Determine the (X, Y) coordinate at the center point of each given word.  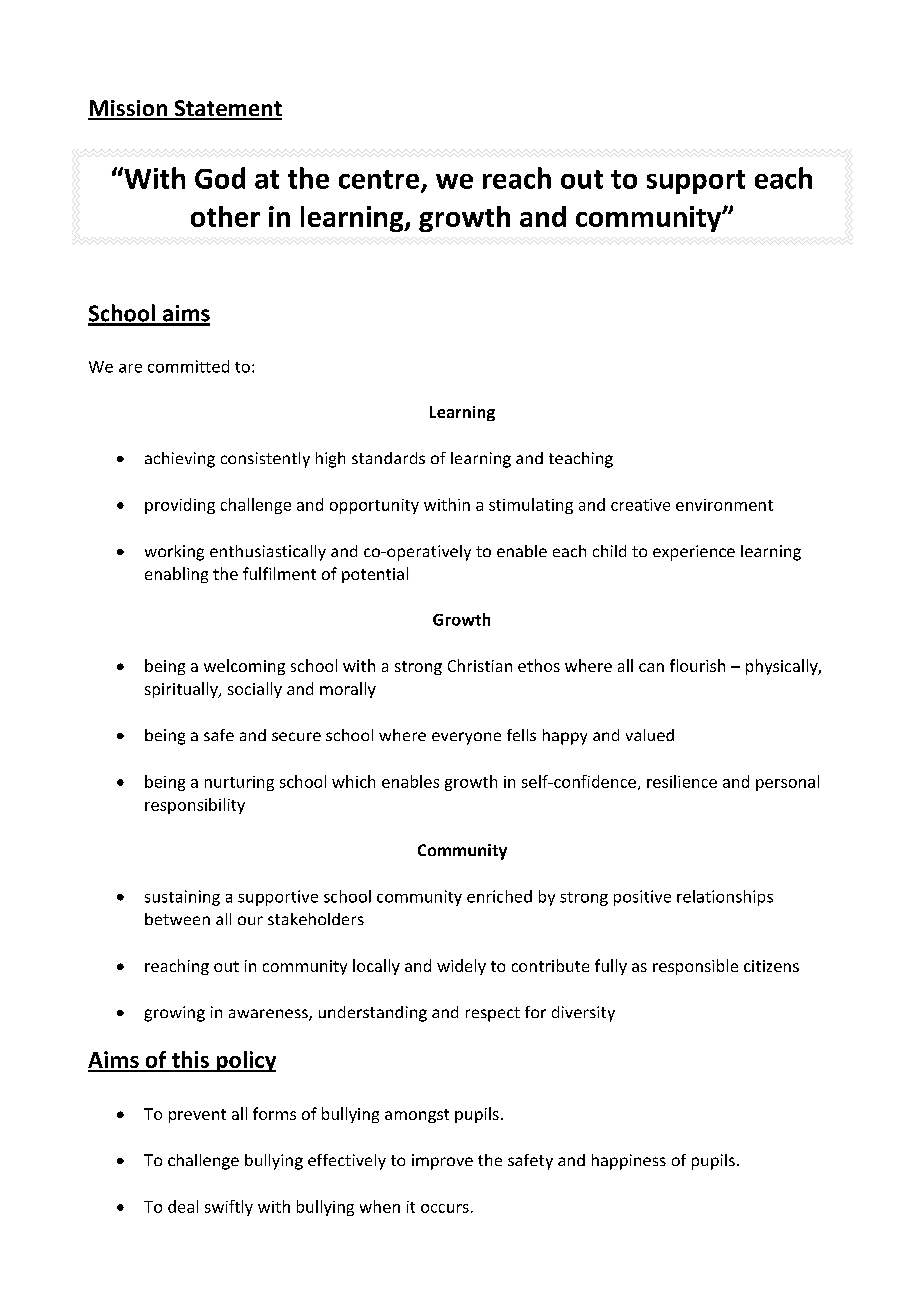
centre (380, 180)
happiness (629, 1162)
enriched (499, 896)
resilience (682, 781)
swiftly (229, 1208)
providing (180, 506)
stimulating (531, 506)
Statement (227, 109)
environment (724, 505)
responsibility (195, 806)
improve (442, 1162)
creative (640, 505)
